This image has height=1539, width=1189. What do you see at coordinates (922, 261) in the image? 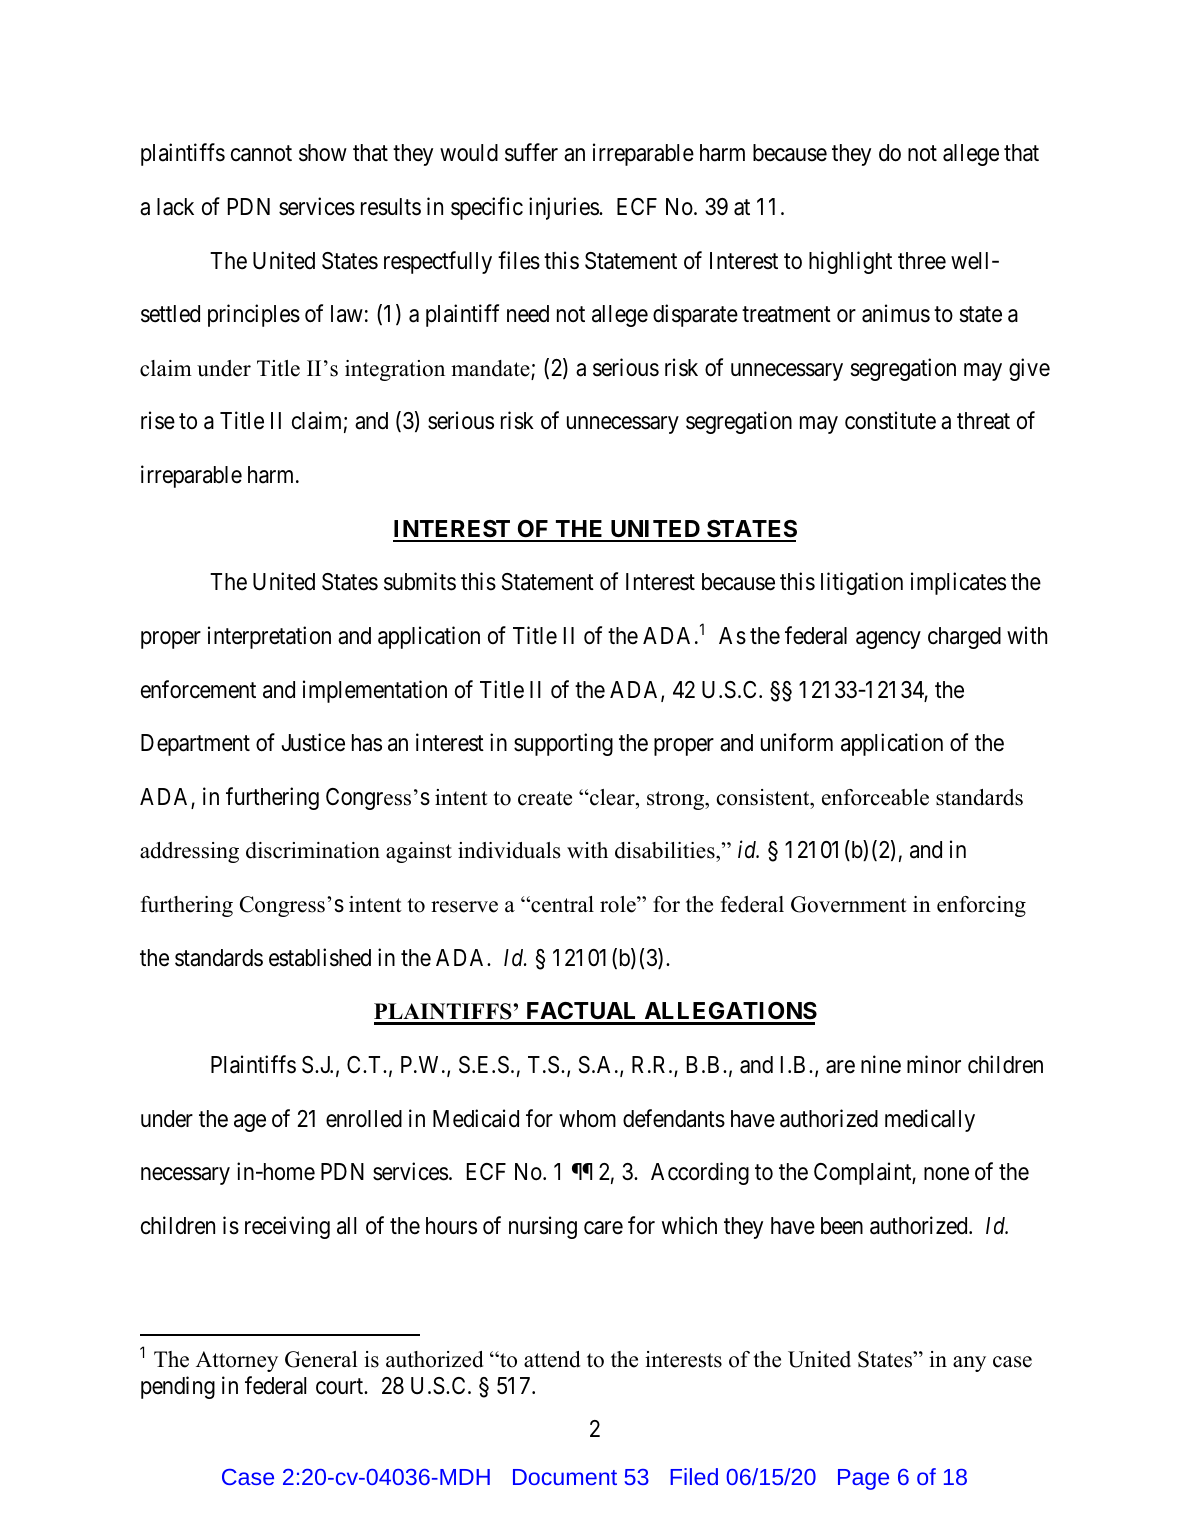
I see `three` at bounding box center [922, 261].
